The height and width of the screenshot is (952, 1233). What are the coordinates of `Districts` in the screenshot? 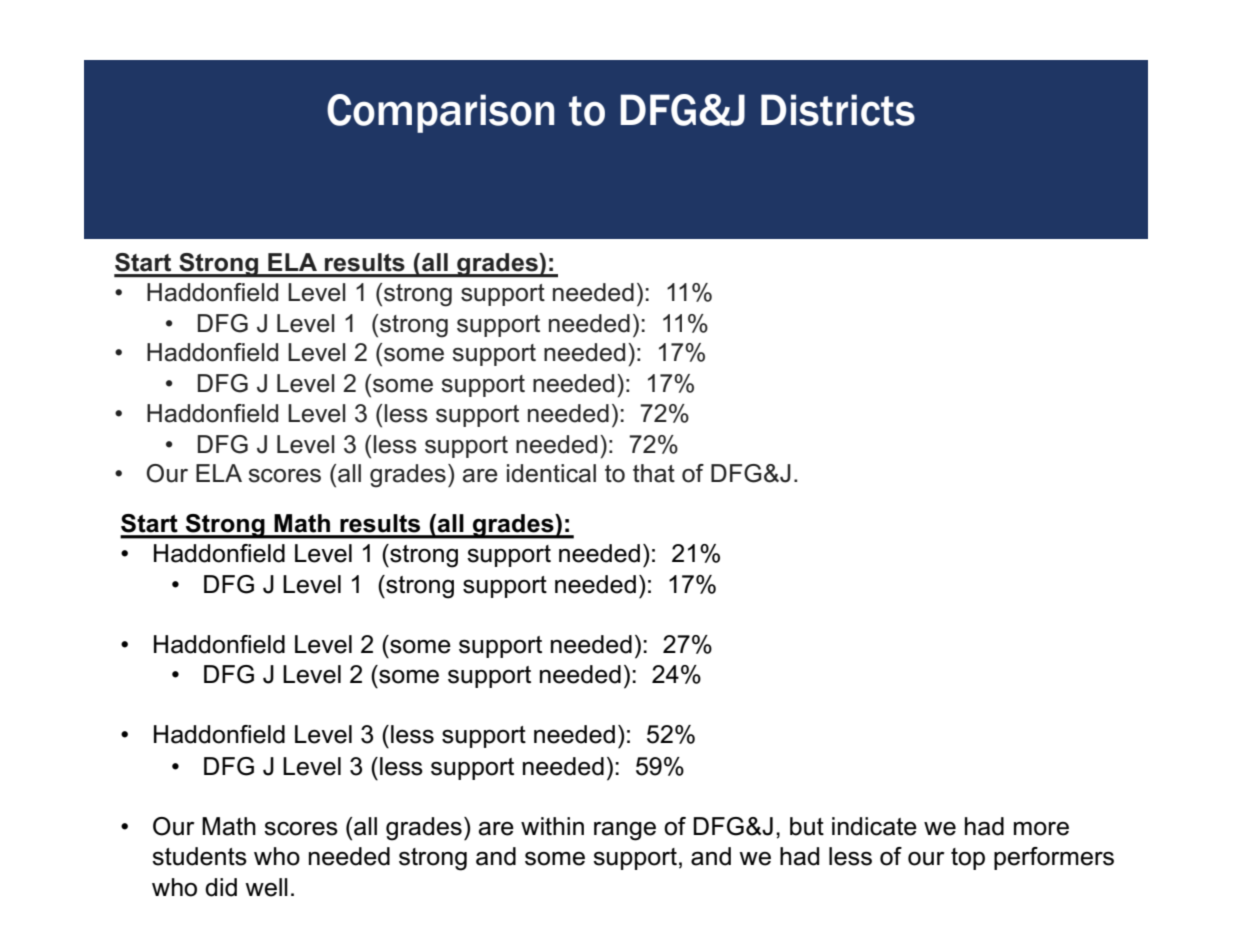 It's located at (838, 110).
